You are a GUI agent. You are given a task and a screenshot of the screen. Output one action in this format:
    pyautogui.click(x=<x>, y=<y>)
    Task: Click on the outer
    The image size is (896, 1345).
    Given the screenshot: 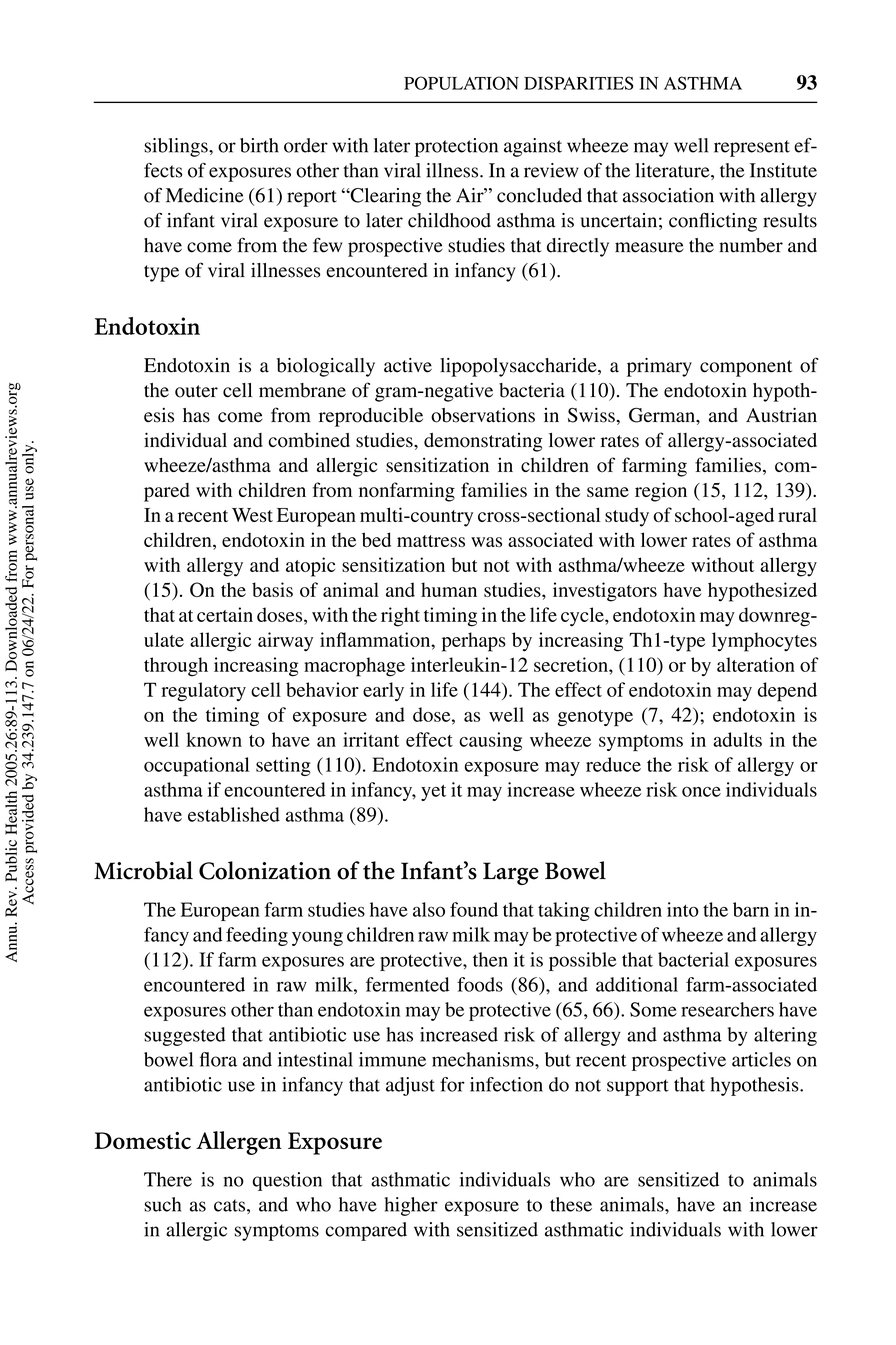 What is the action you would take?
    pyautogui.click(x=196, y=391)
